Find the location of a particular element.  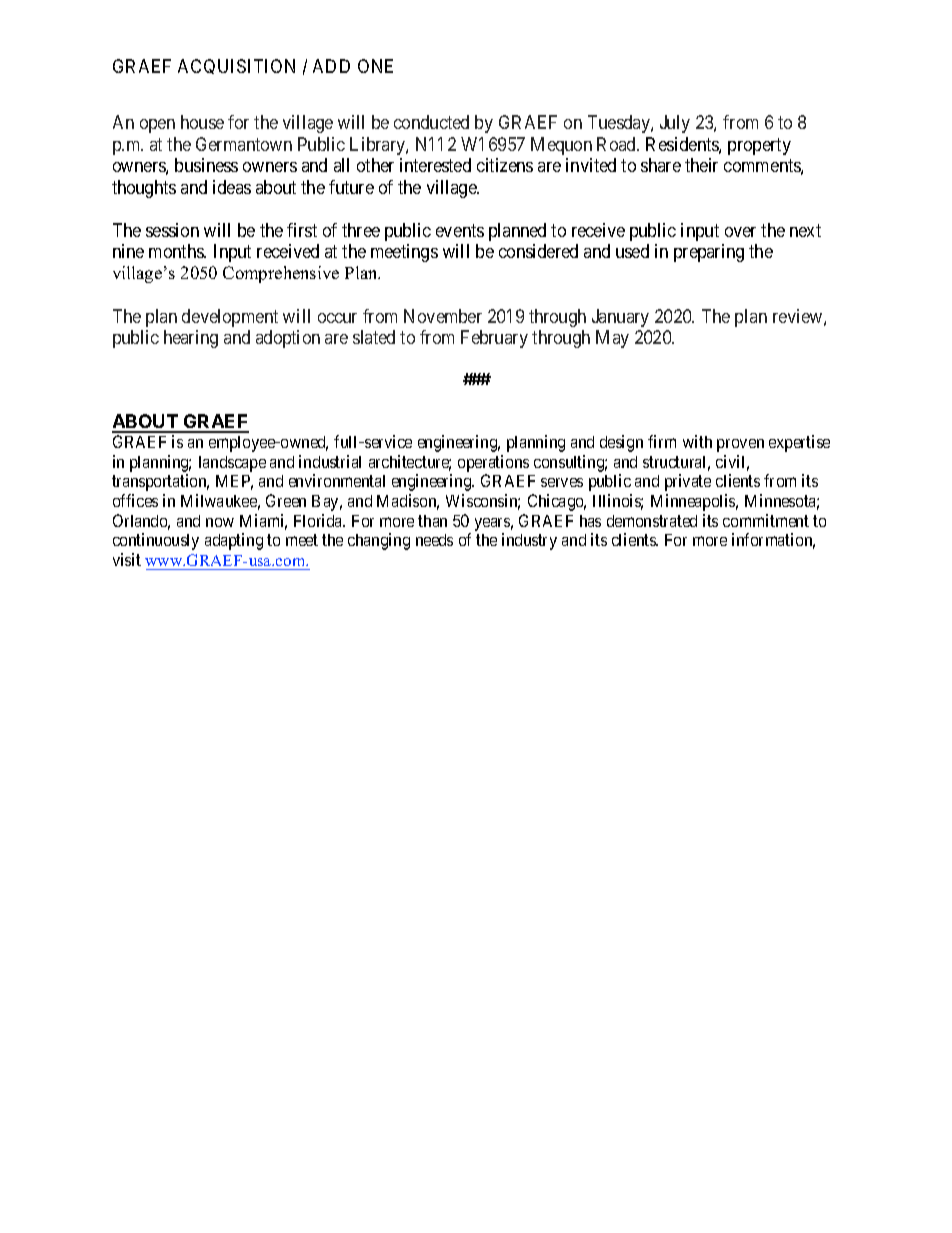

July is located at coordinates (675, 124).
